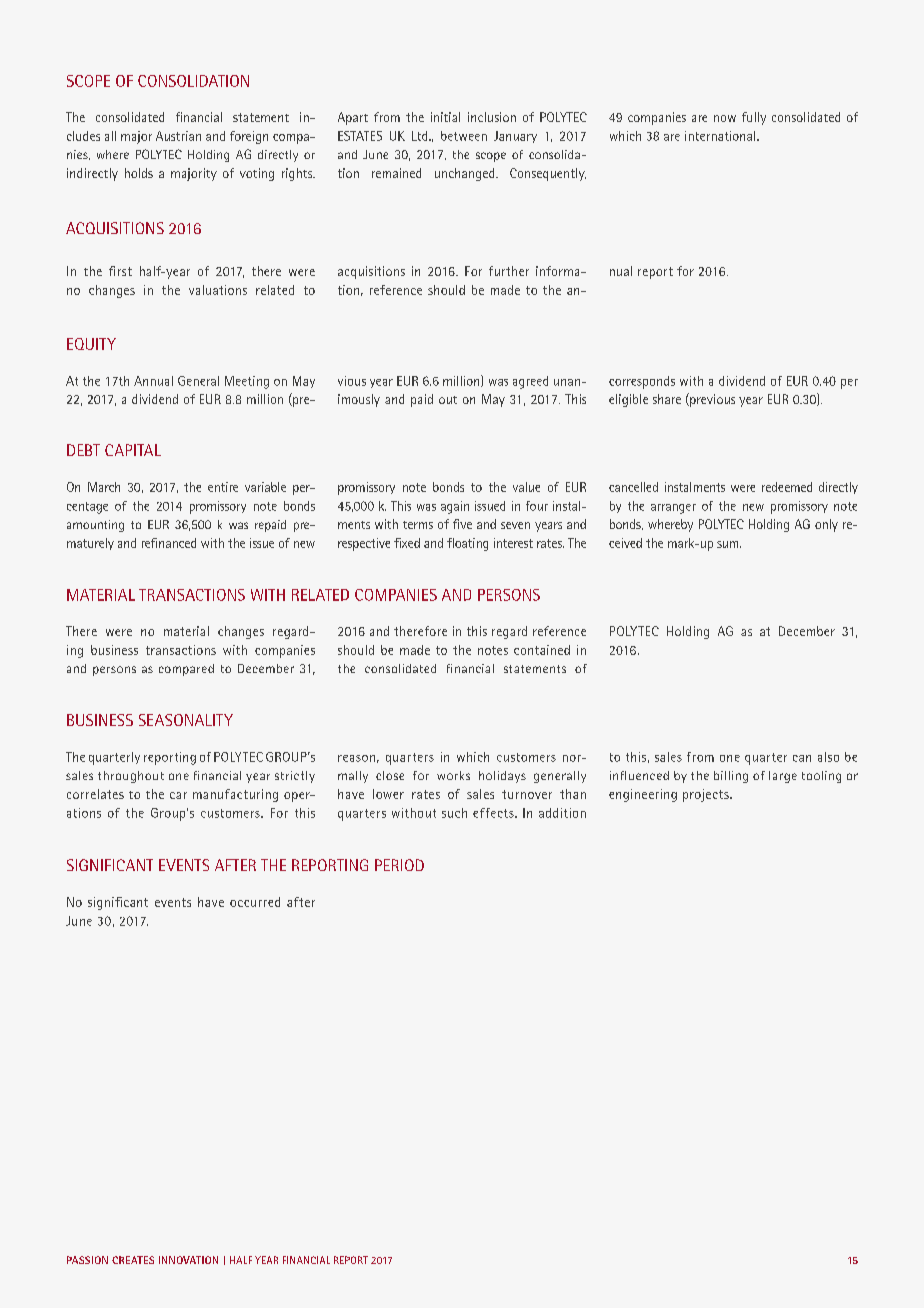 Image resolution: width=924 pixels, height=1308 pixels. Describe the element at coordinates (464, 136) in the screenshot. I see `between` at that location.
